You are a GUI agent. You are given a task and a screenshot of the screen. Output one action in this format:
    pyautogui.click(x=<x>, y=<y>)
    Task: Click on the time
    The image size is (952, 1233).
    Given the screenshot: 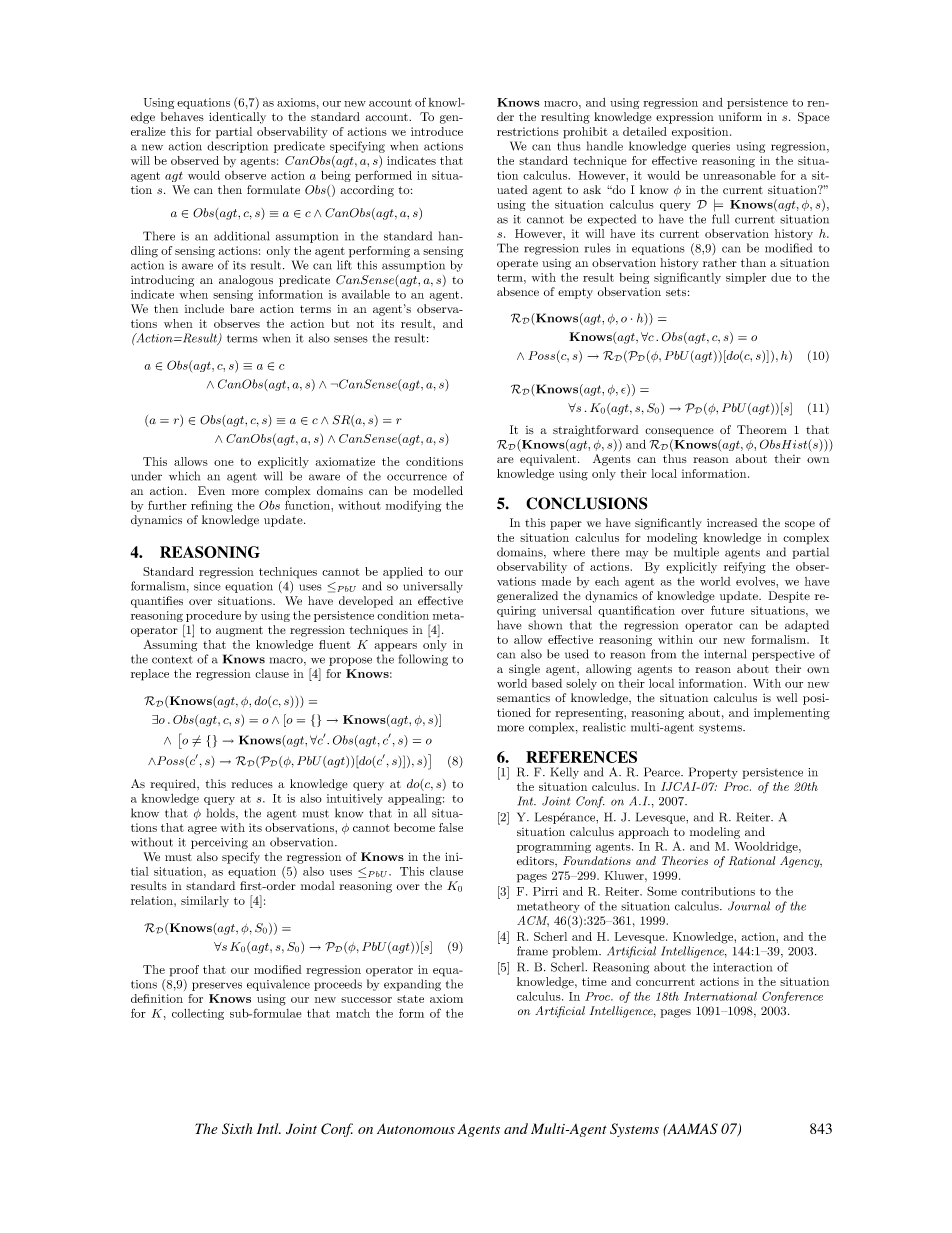 What is the action you would take?
    pyautogui.click(x=594, y=981)
